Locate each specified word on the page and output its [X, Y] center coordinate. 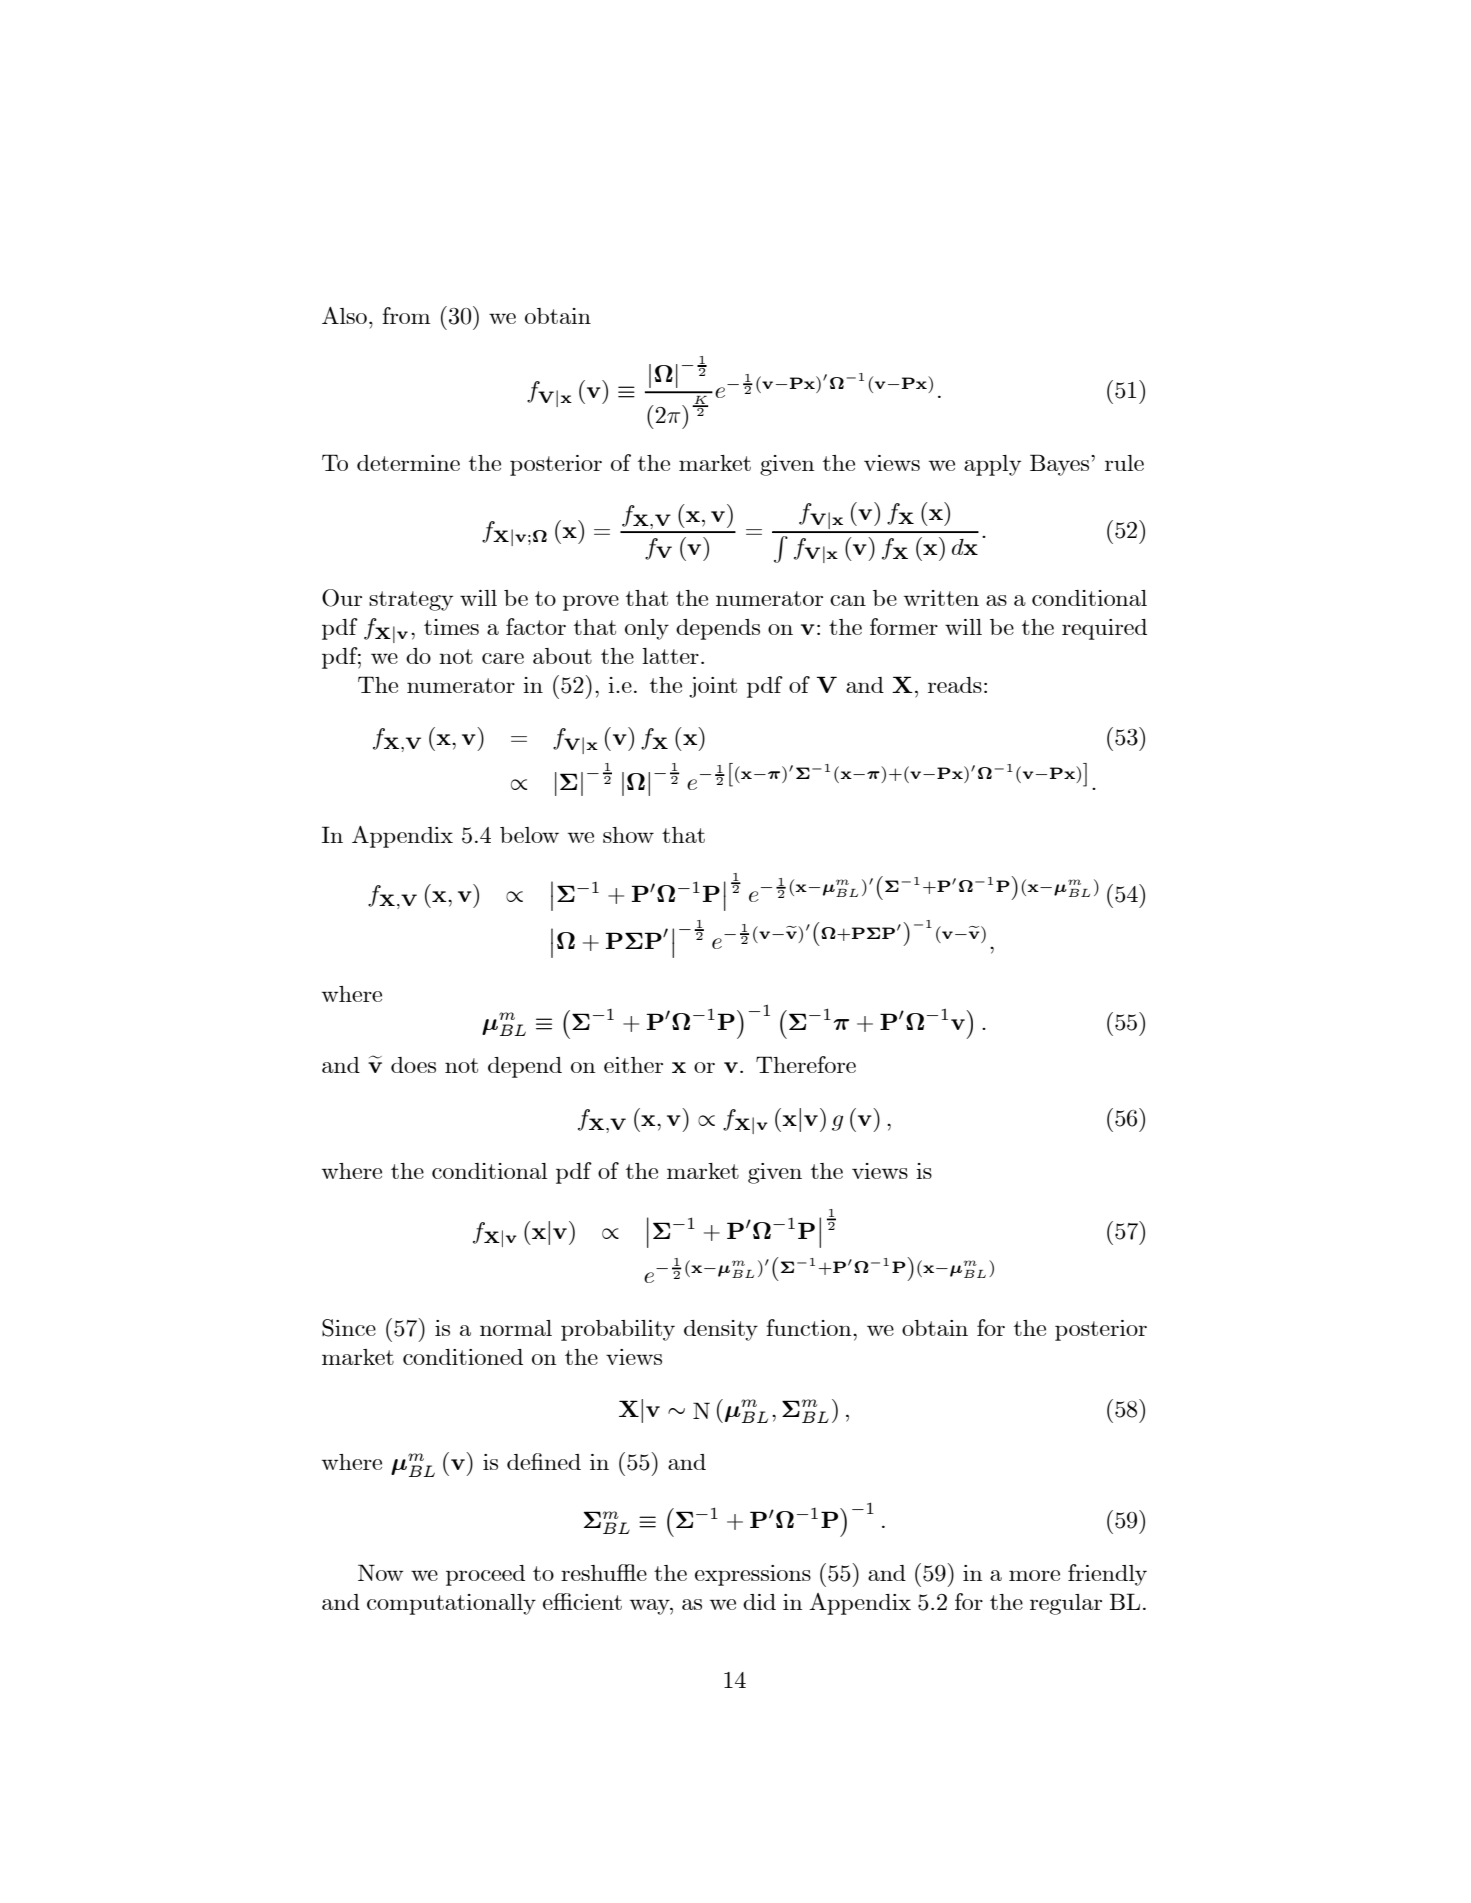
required [1104, 629]
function [810, 1327]
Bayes [1061, 465]
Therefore [806, 1064]
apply [992, 465]
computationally [451, 1604]
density [721, 1330]
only [647, 629]
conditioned [463, 1357]
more [1034, 1575]
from [406, 315]
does [413, 1065]
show [628, 835]
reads [955, 685]
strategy [411, 601]
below [529, 835]
